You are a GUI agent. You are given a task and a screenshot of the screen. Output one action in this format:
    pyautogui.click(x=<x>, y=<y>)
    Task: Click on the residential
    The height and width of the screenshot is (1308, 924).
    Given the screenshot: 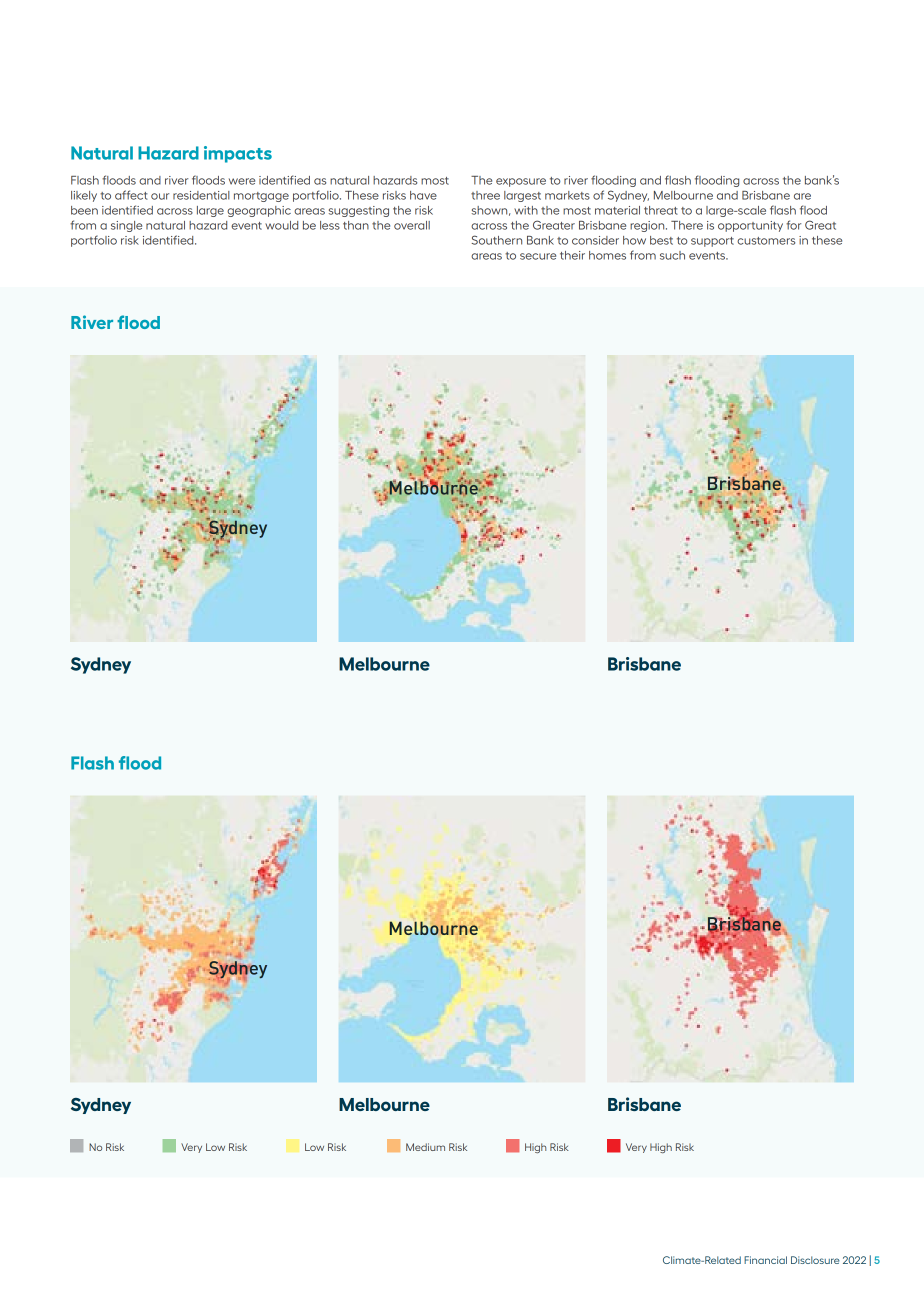 What is the action you would take?
    pyautogui.click(x=201, y=195)
